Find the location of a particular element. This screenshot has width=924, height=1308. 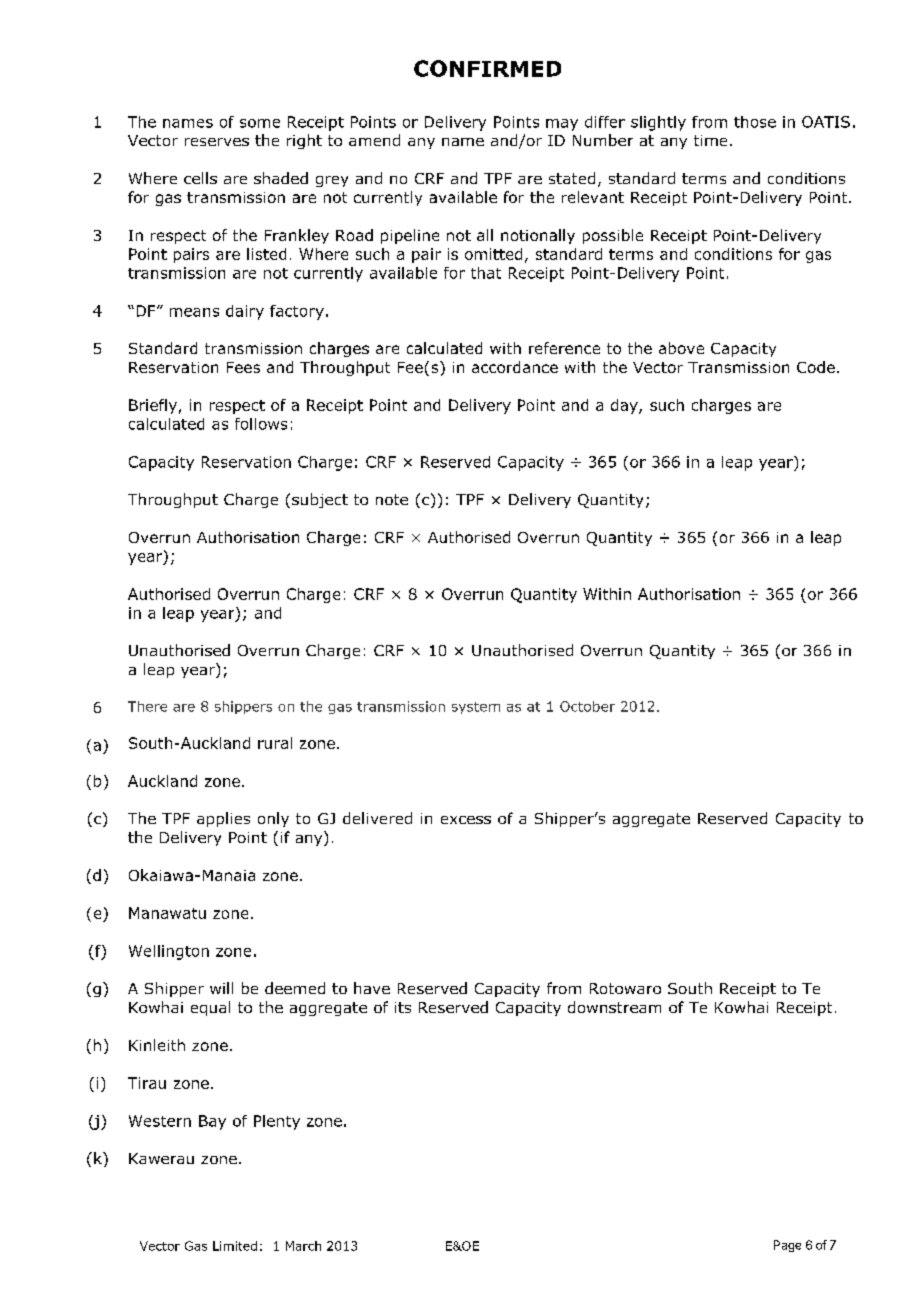

Limited is located at coordinates (235, 1246).
